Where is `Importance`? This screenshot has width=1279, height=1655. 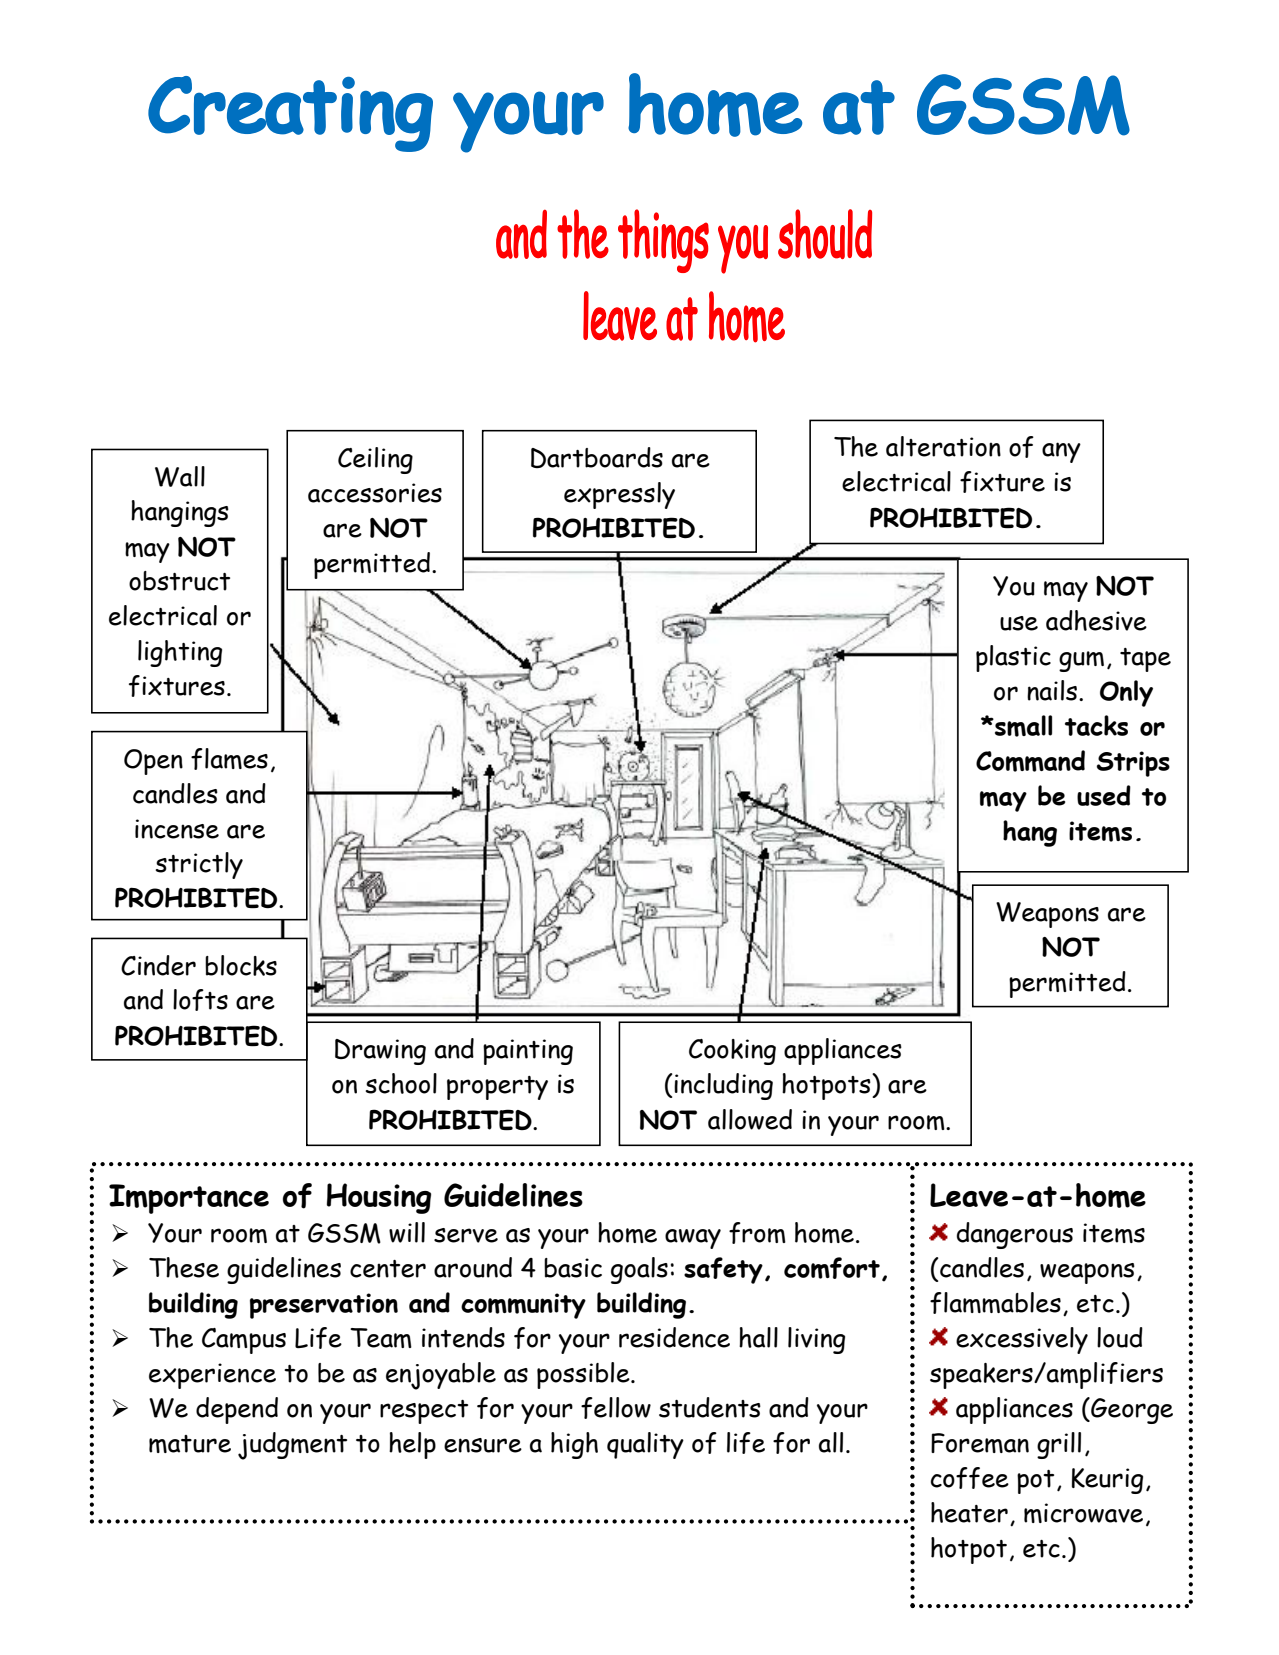
Importance is located at coordinates (189, 1199).
